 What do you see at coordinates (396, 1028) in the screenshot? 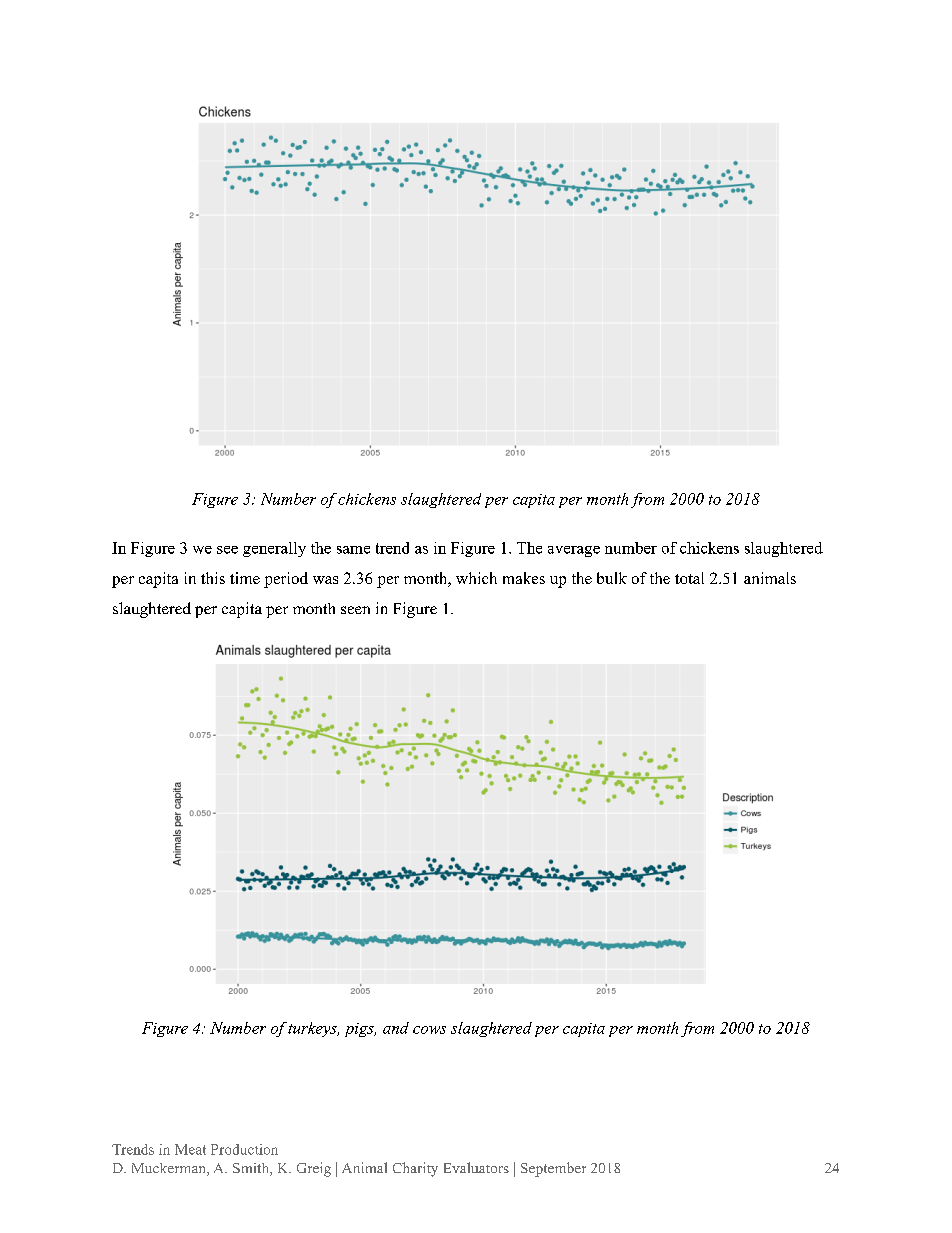
I see `and` at bounding box center [396, 1028].
